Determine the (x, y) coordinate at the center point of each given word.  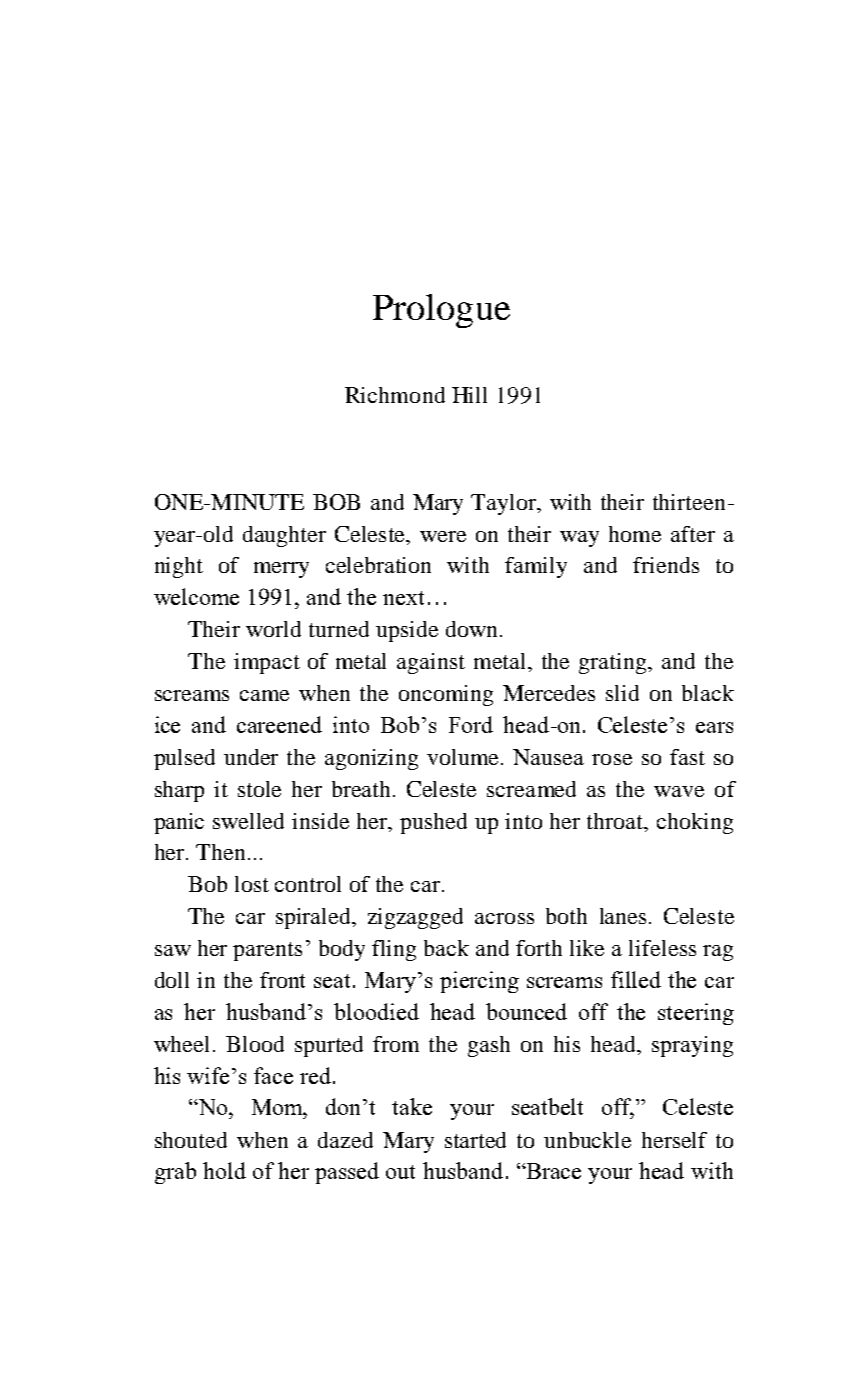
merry (281, 570)
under (251, 757)
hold (224, 1170)
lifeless (662, 948)
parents (267, 951)
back (446, 948)
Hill (469, 395)
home (635, 534)
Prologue (441, 311)
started (475, 1140)
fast (687, 757)
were (443, 536)
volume (464, 757)
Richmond (395, 395)
